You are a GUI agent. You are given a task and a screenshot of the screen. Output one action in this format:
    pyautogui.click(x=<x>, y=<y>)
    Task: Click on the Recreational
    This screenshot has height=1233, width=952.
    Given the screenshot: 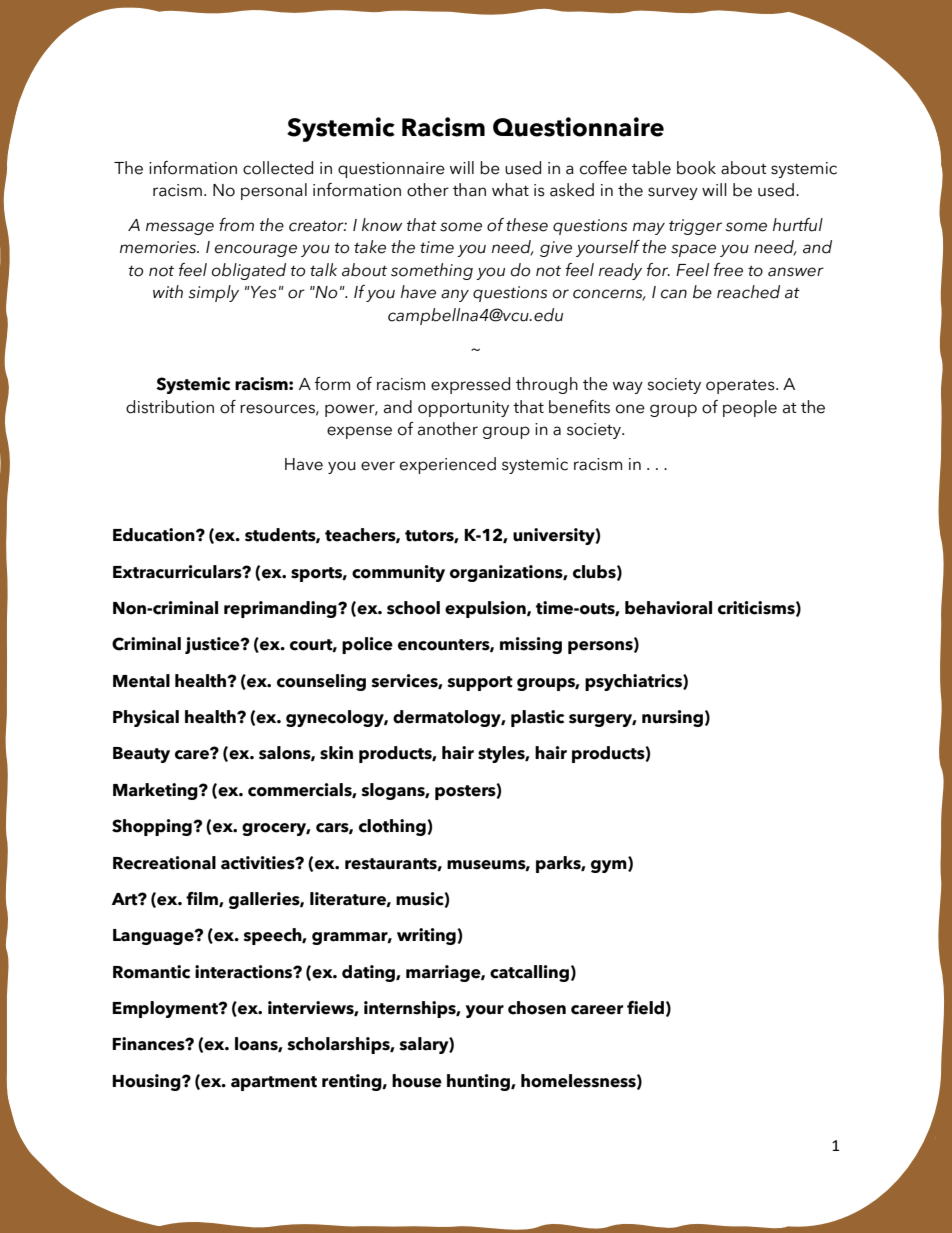 What is the action you would take?
    pyautogui.click(x=164, y=863)
